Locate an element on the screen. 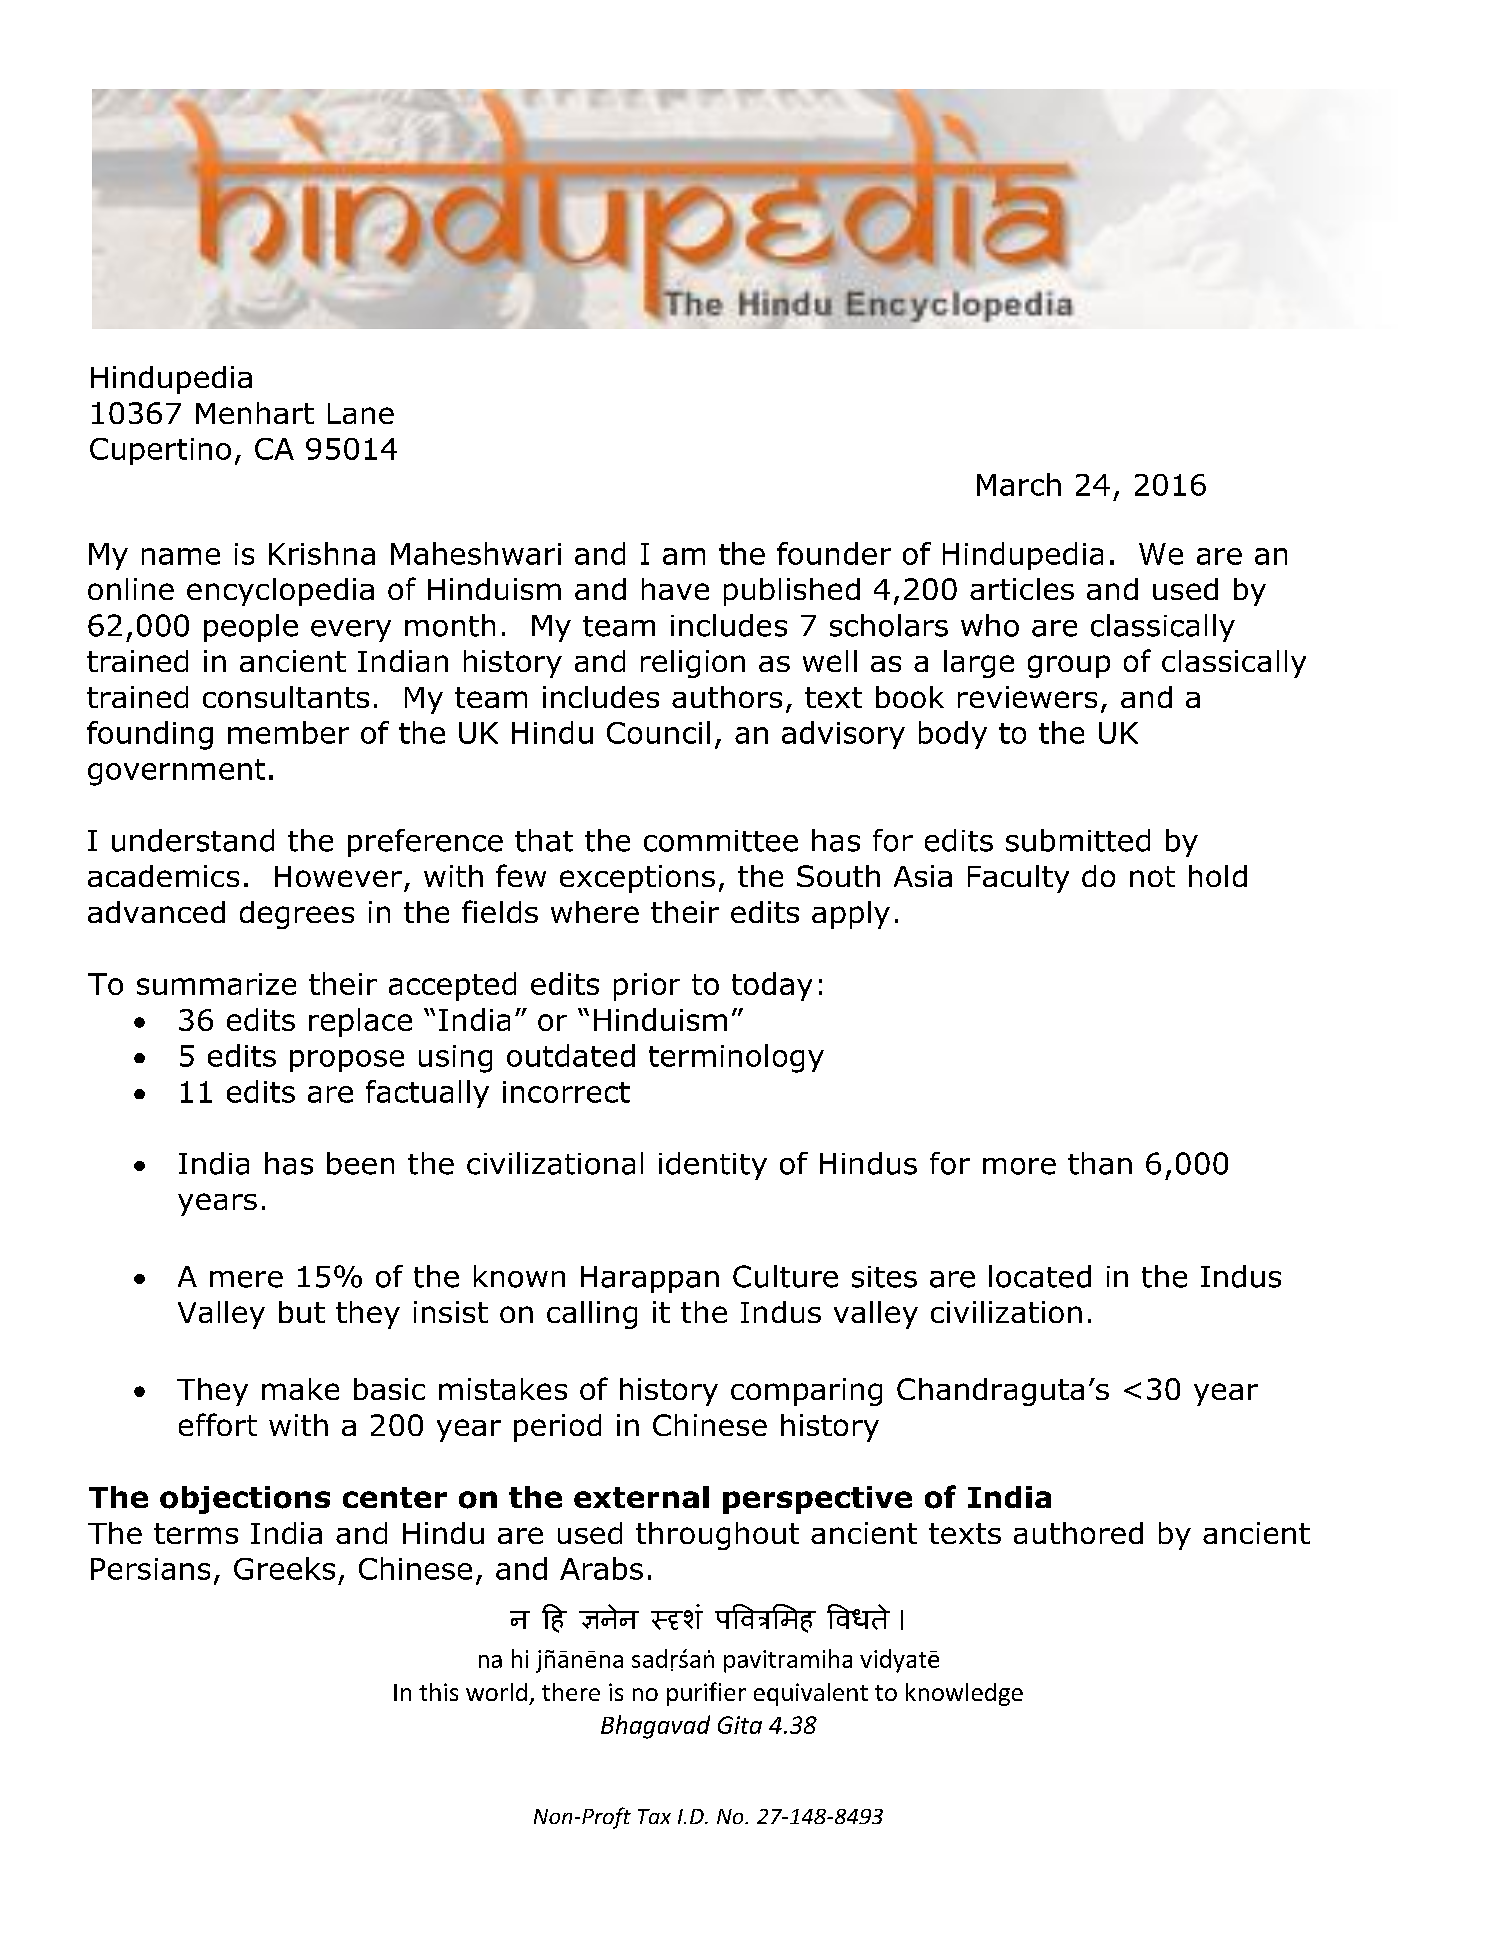 The height and width of the screenshot is (1948, 1505). this is located at coordinates (438, 1692).
